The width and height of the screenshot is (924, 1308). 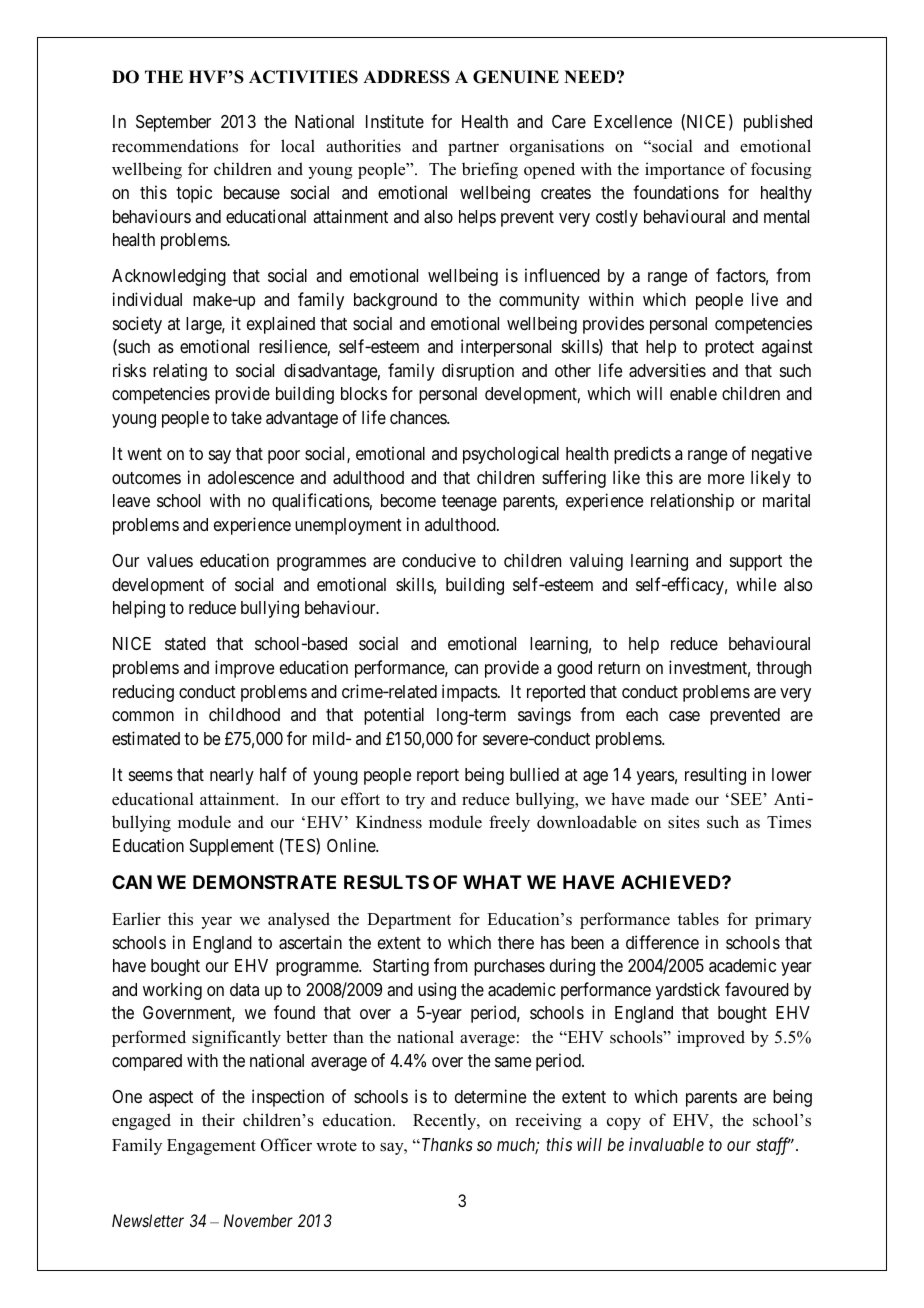 What do you see at coordinates (473, 148) in the screenshot?
I see `partner` at bounding box center [473, 148].
